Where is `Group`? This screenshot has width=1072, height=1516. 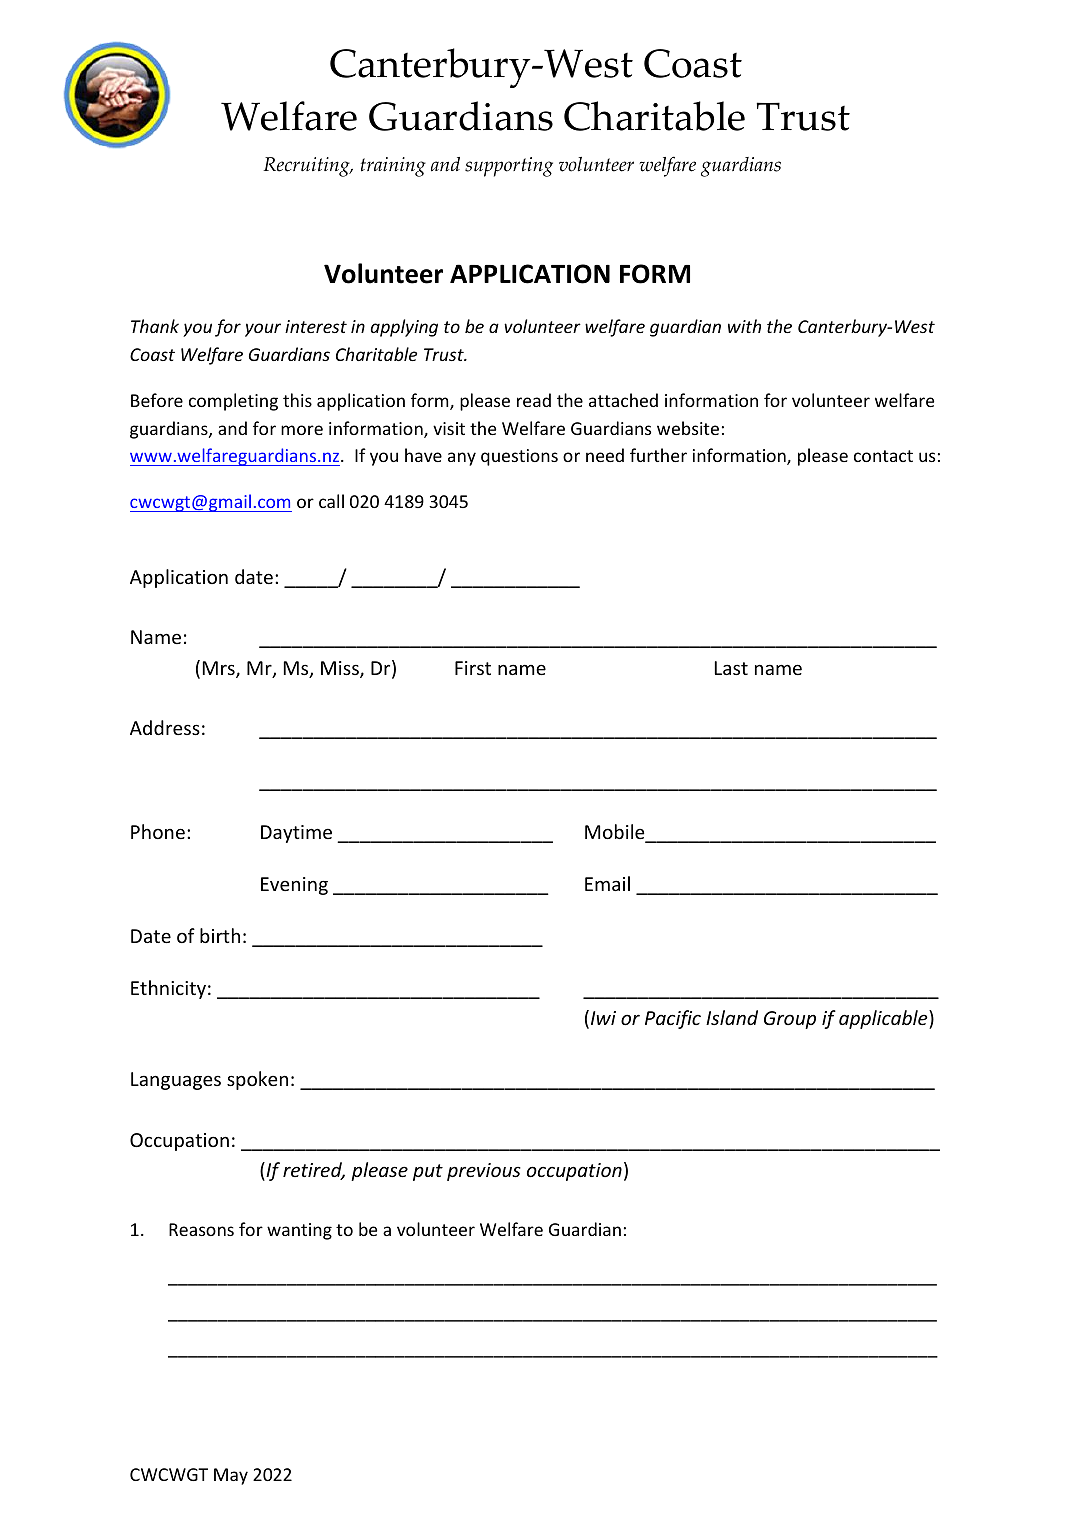 Group is located at coordinates (790, 1020).
